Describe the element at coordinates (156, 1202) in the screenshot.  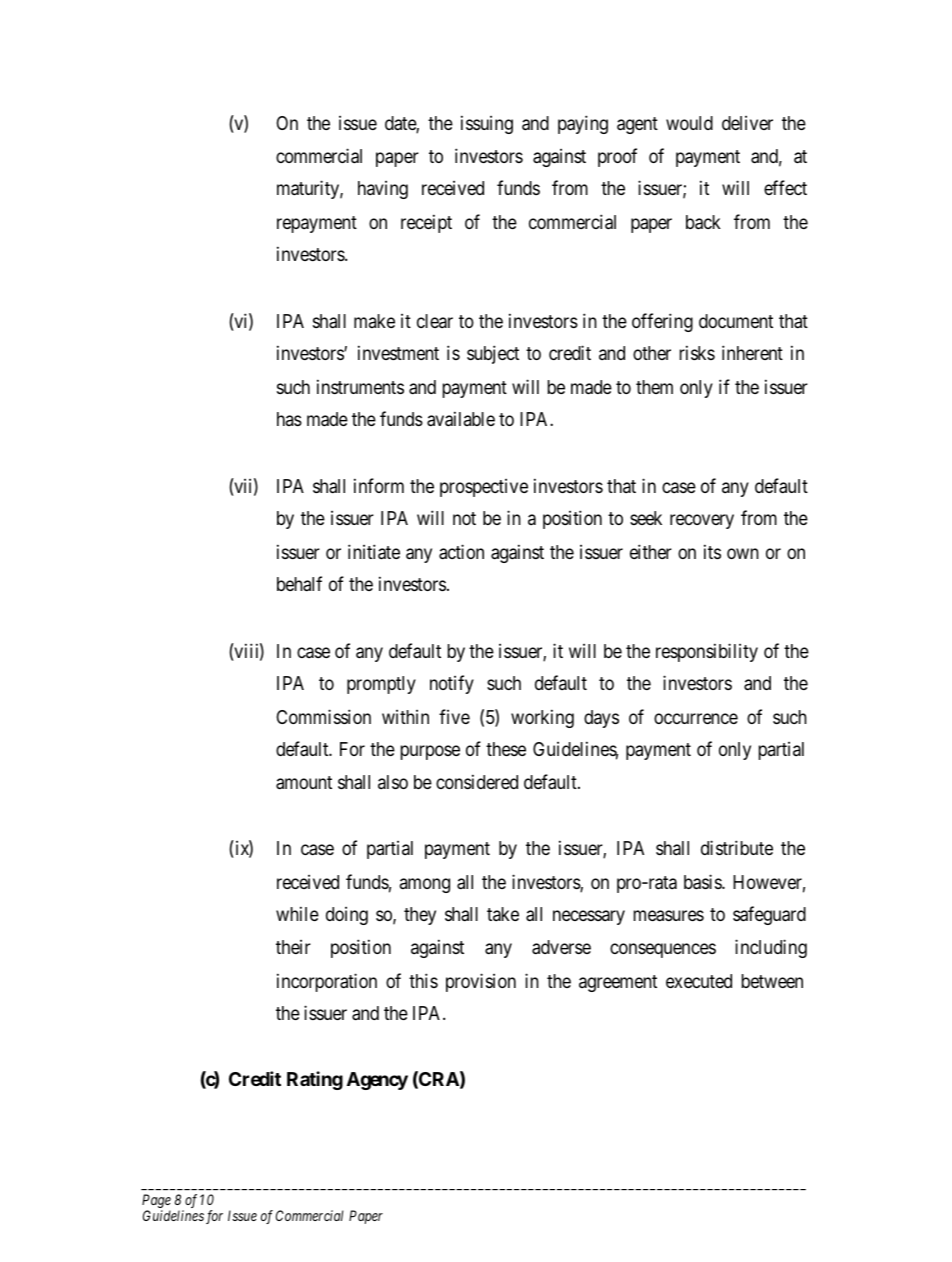
I see `Page` at that location.
